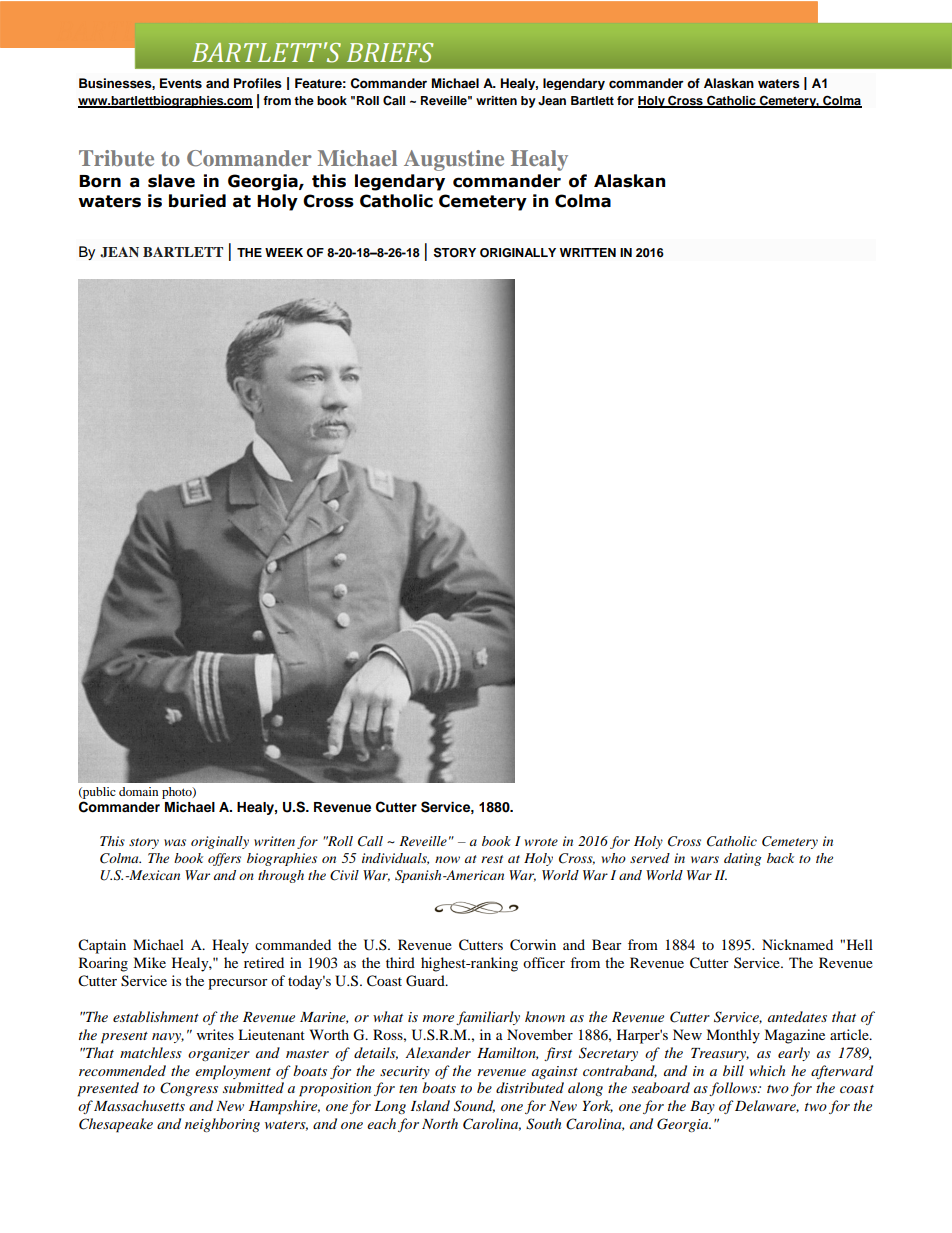  I want to click on WEEK, so click(284, 252).
